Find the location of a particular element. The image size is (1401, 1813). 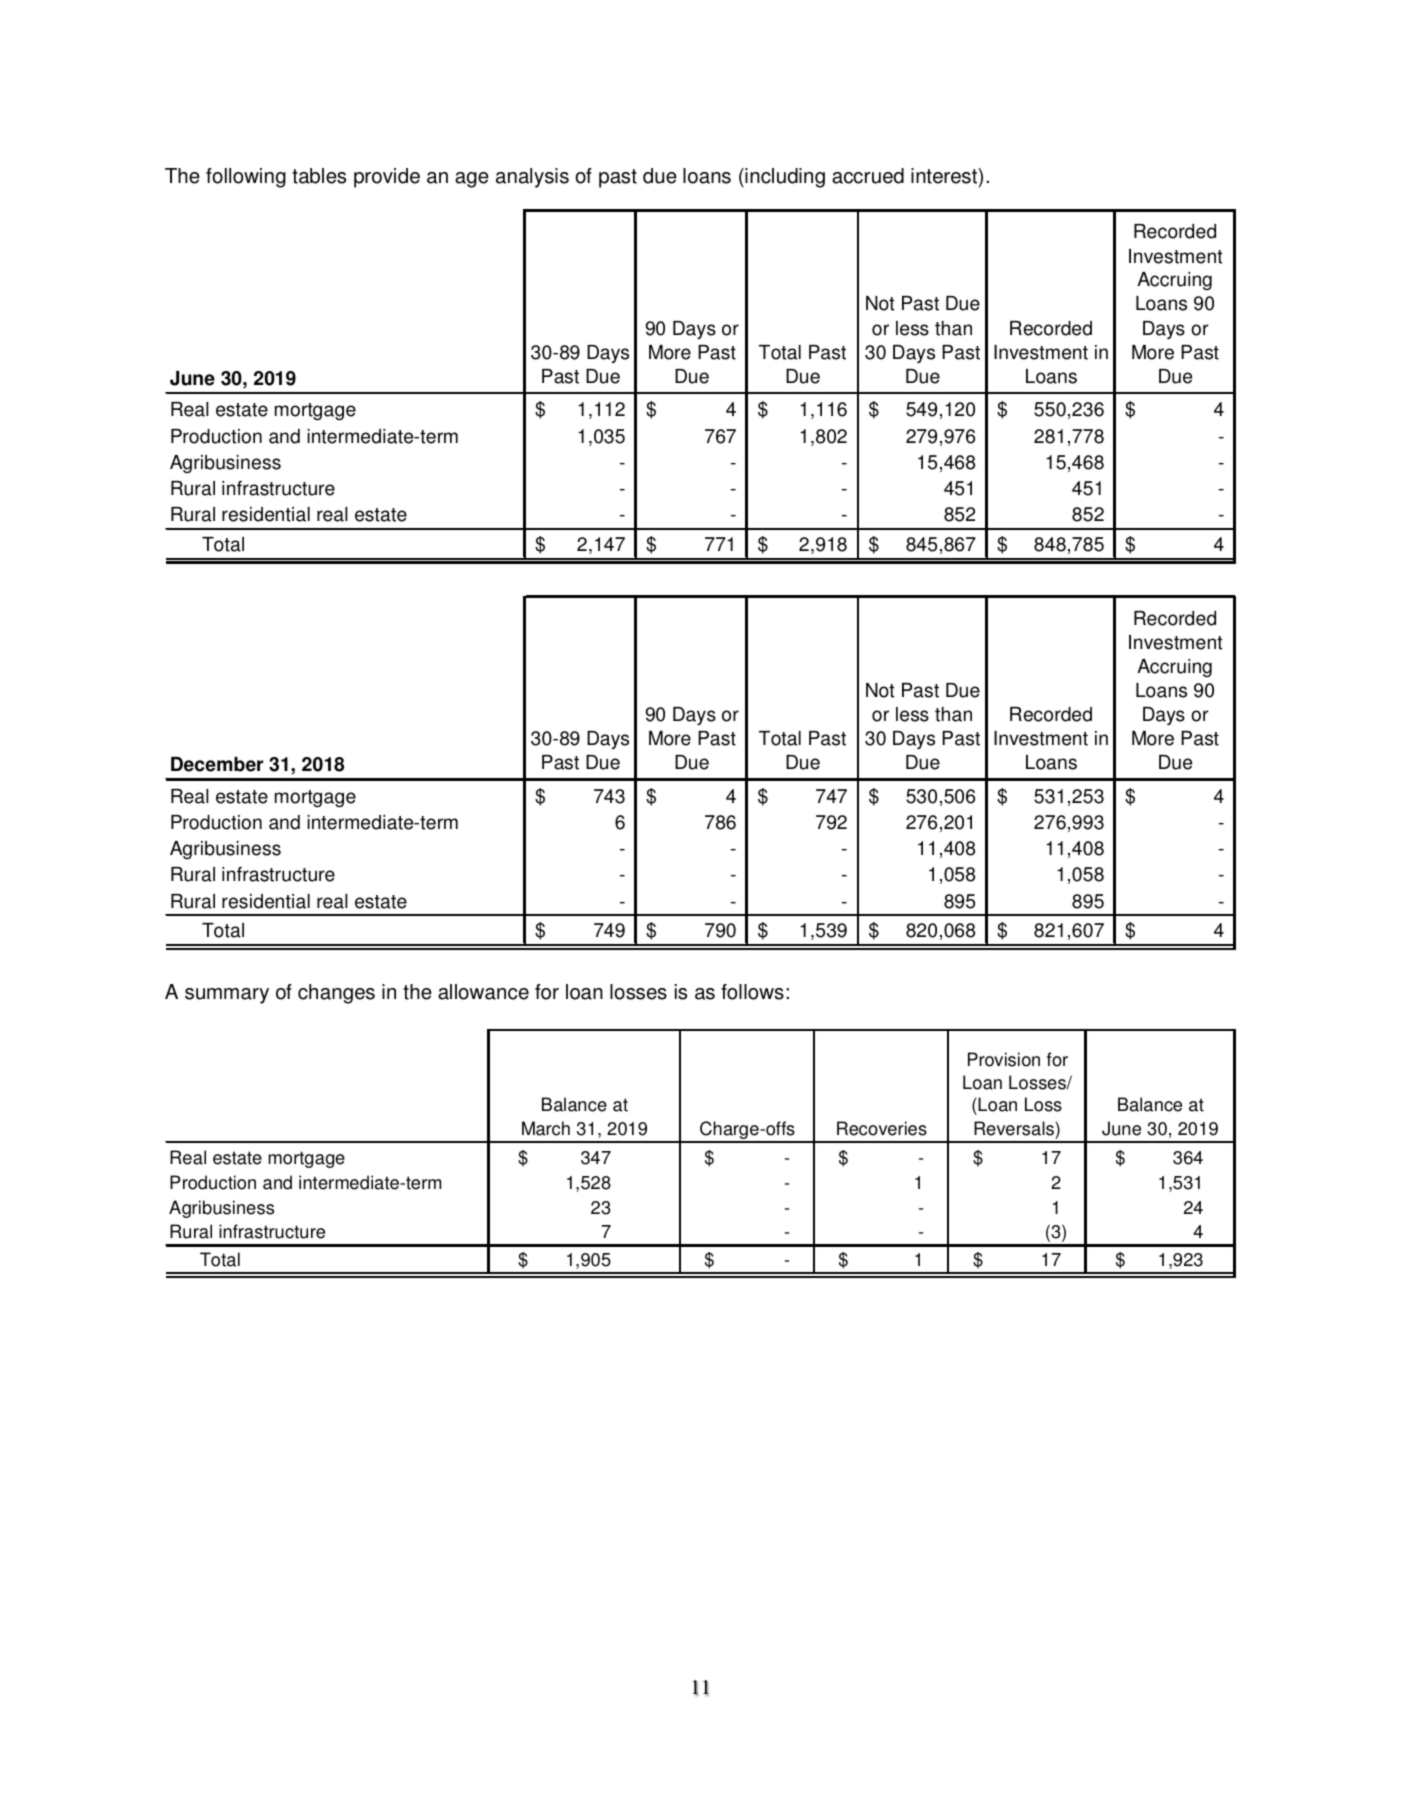

accrued is located at coordinates (868, 176).
